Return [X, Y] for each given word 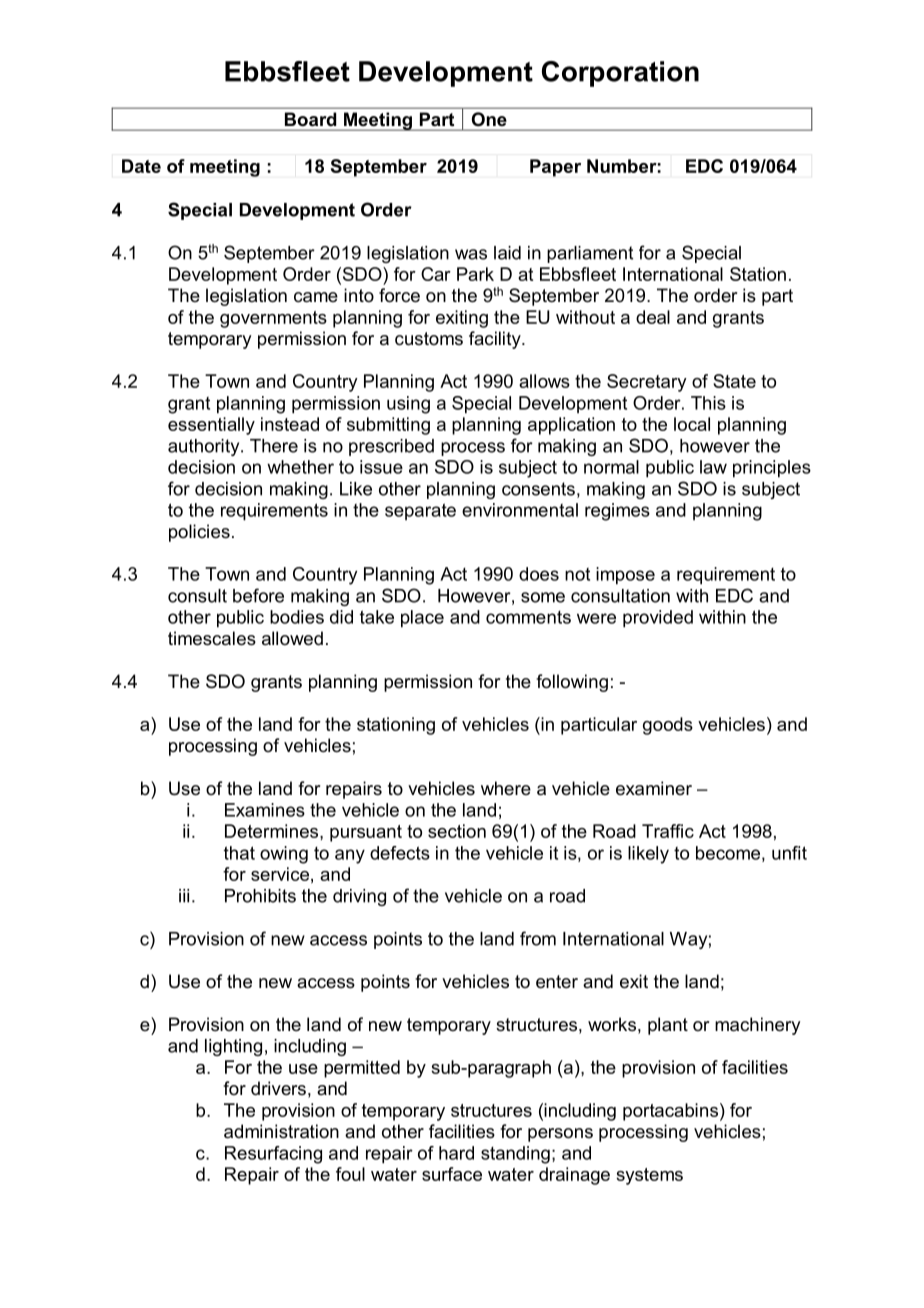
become [728, 853]
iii [184, 896]
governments [273, 319]
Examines [265, 810]
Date [141, 166]
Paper [555, 168]
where [506, 788]
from [538, 938]
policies [199, 533]
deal [653, 317]
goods [668, 726]
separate [420, 511]
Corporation [620, 74]
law [713, 467]
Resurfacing [273, 1155]
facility [496, 340]
